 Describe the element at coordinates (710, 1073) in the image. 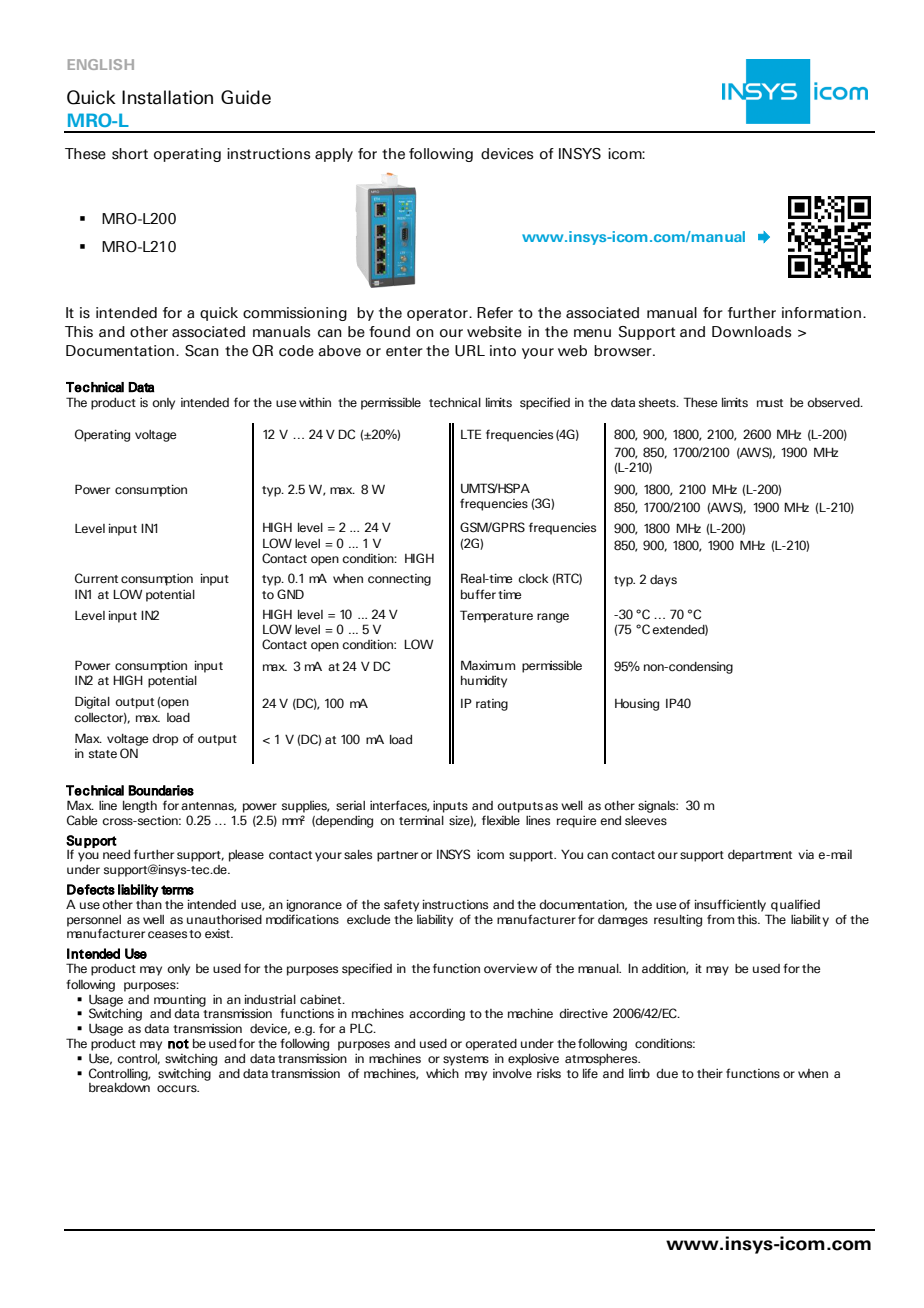

I see `their` at that location.
